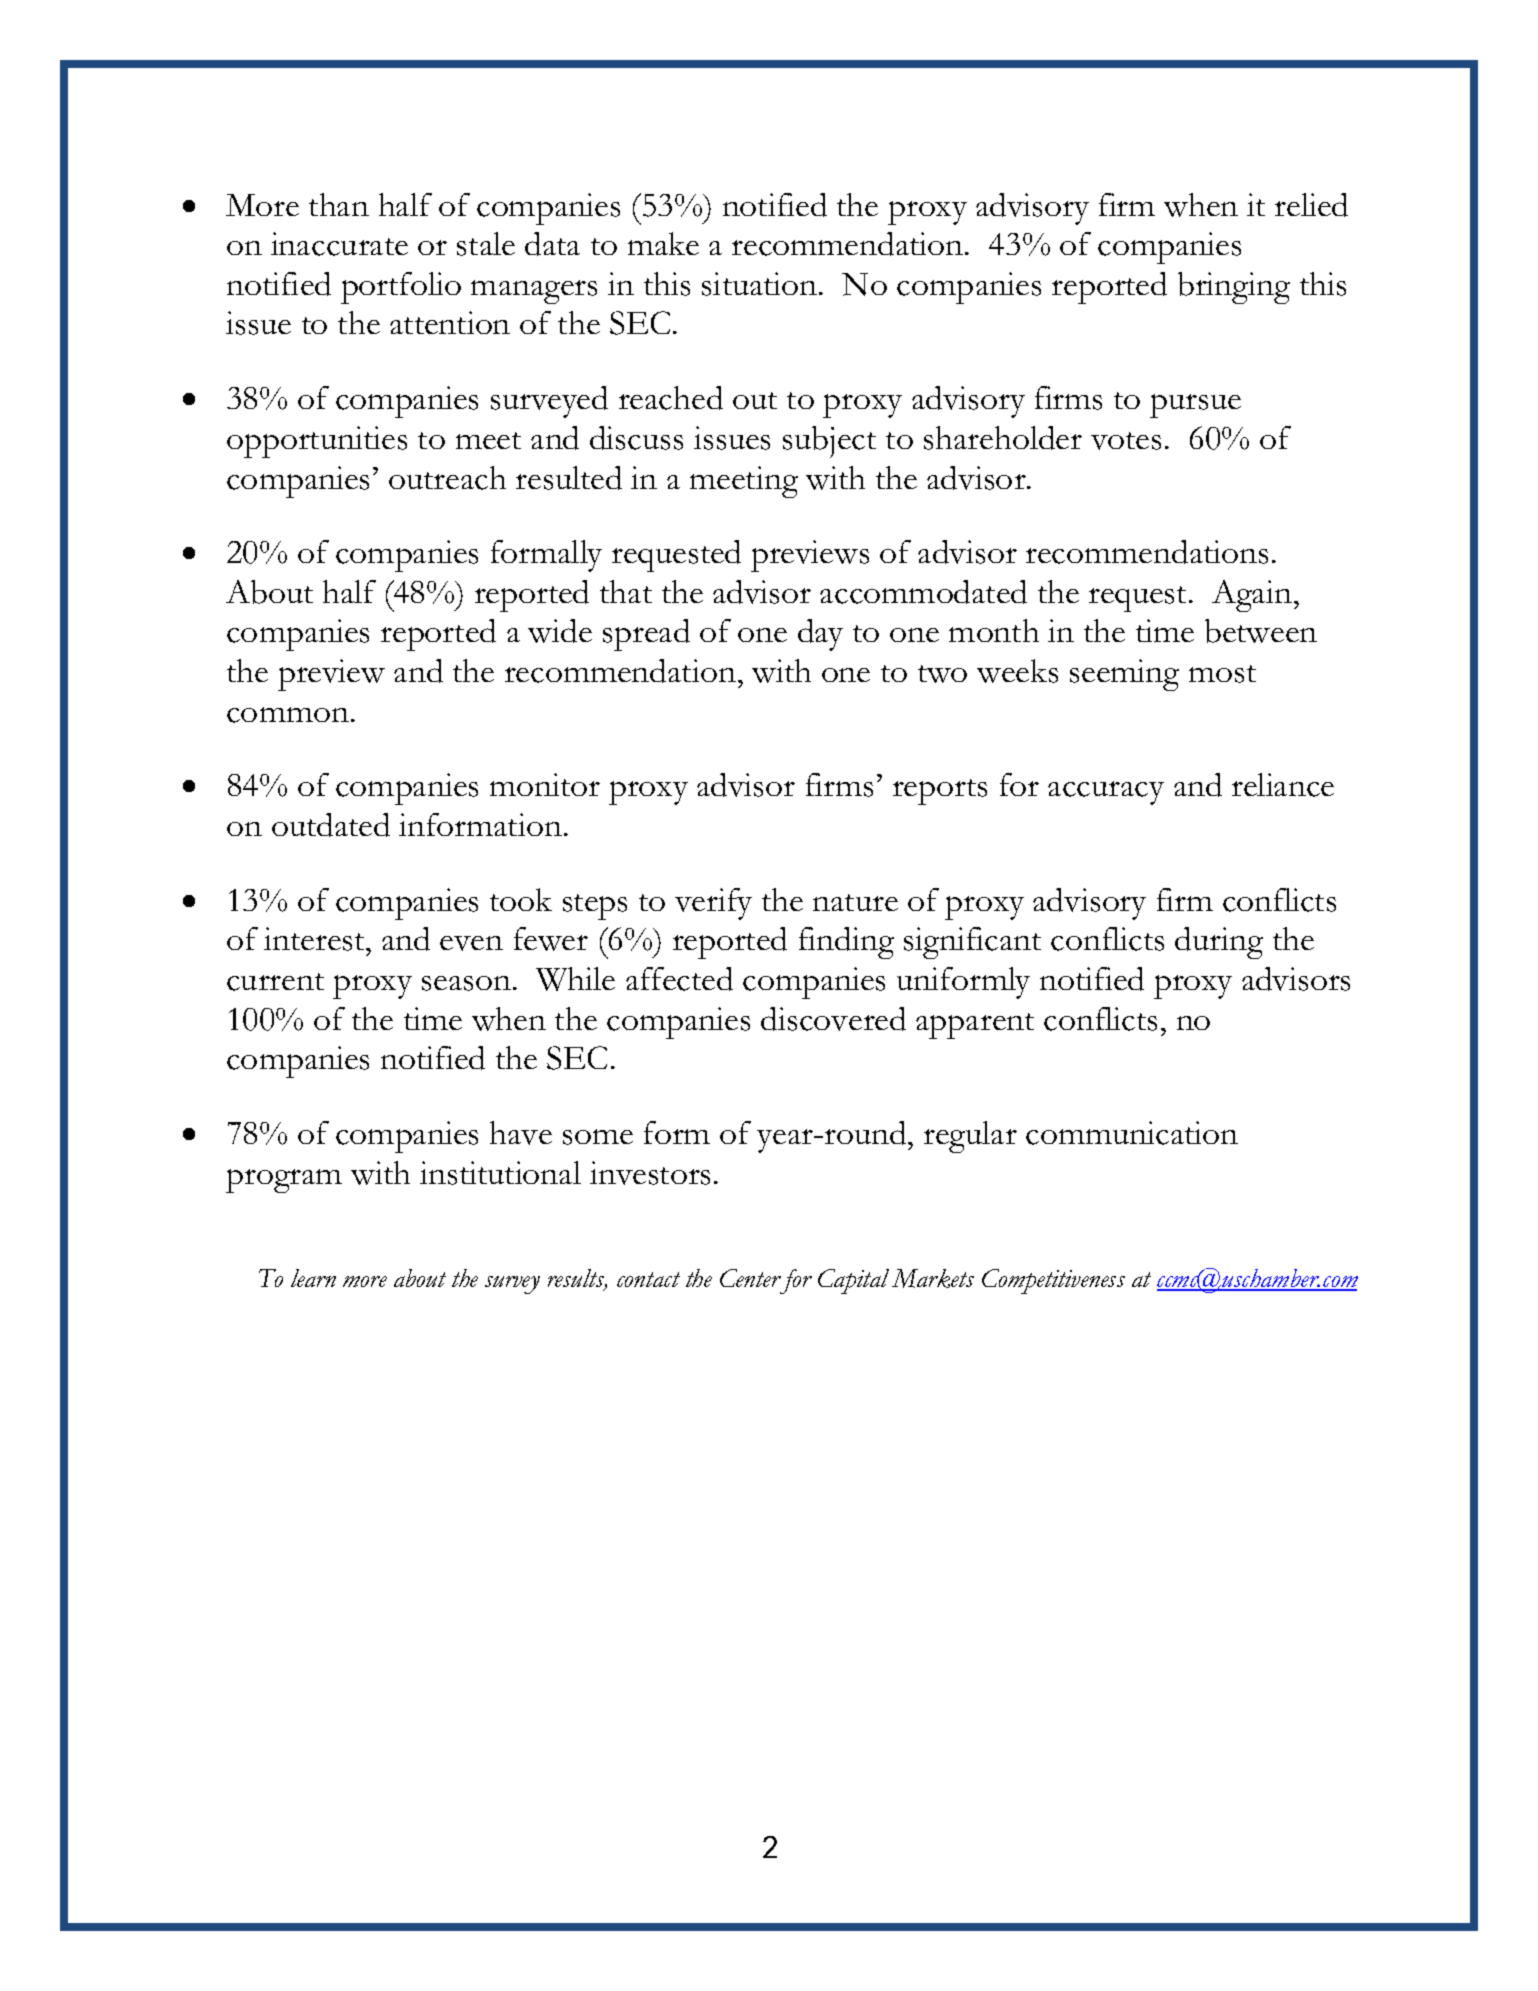  What do you see at coordinates (339, 244) in the screenshot?
I see `inaccurate` at bounding box center [339, 244].
